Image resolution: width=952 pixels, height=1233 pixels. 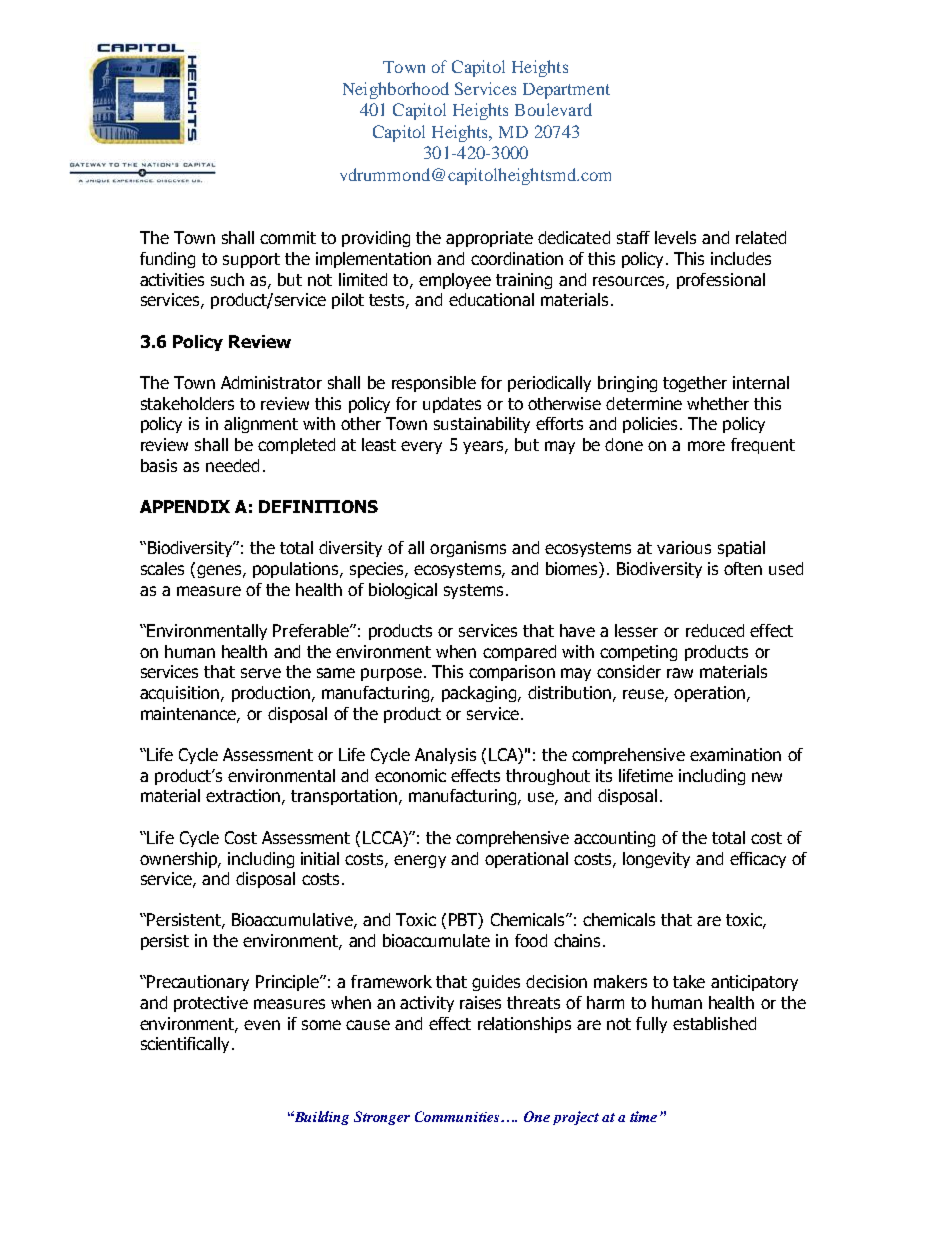 I want to click on Communities, so click(x=458, y=1116).
